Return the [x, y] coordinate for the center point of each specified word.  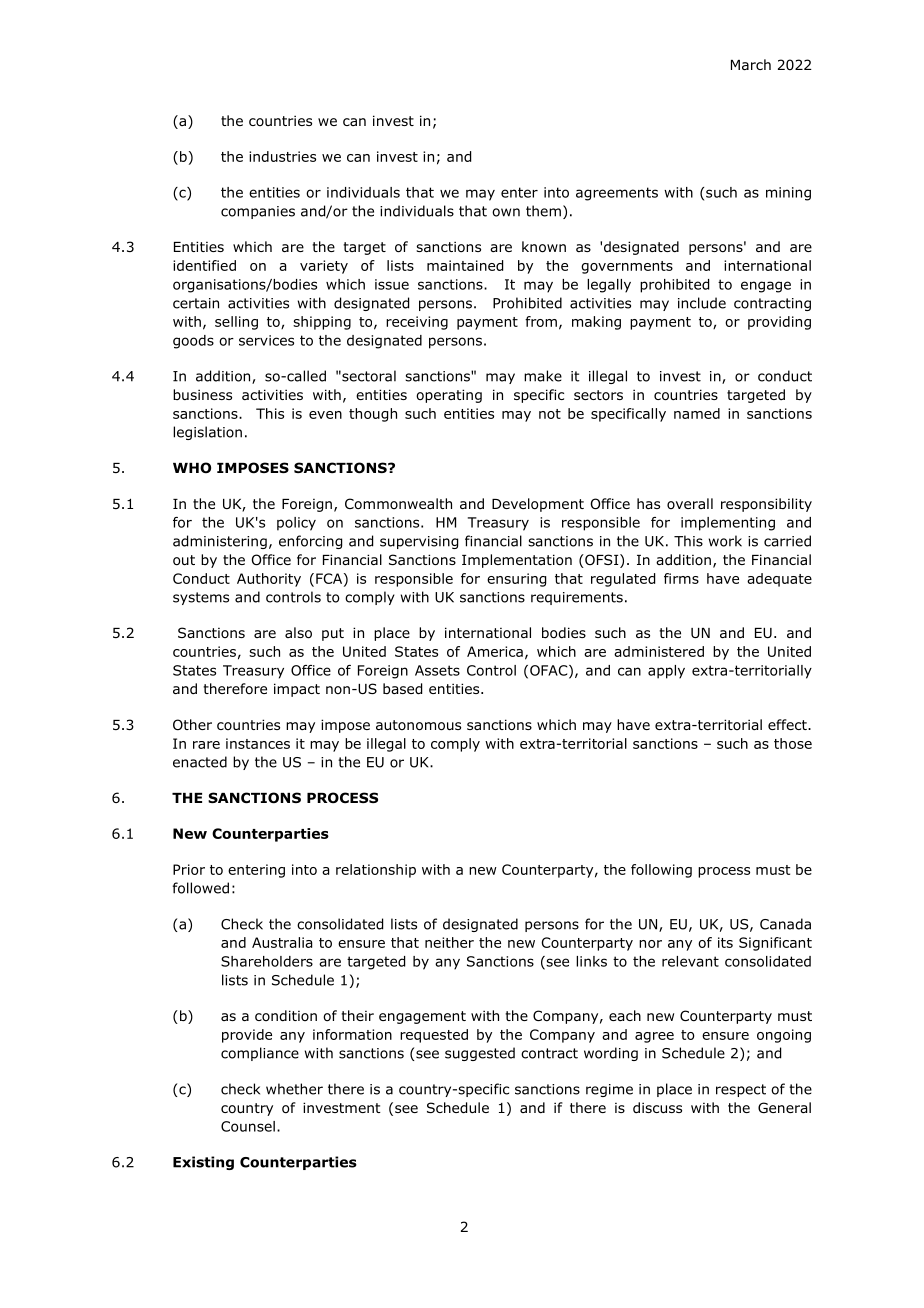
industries [282, 156]
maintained [465, 265]
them [543, 211]
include [702, 303]
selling [236, 323]
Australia [282, 942]
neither [449, 942]
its [725, 942]
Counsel [248, 1126]
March [751, 64]
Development [538, 505]
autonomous [418, 725]
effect [788, 724]
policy [296, 524]
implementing [728, 524]
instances [258, 743]
